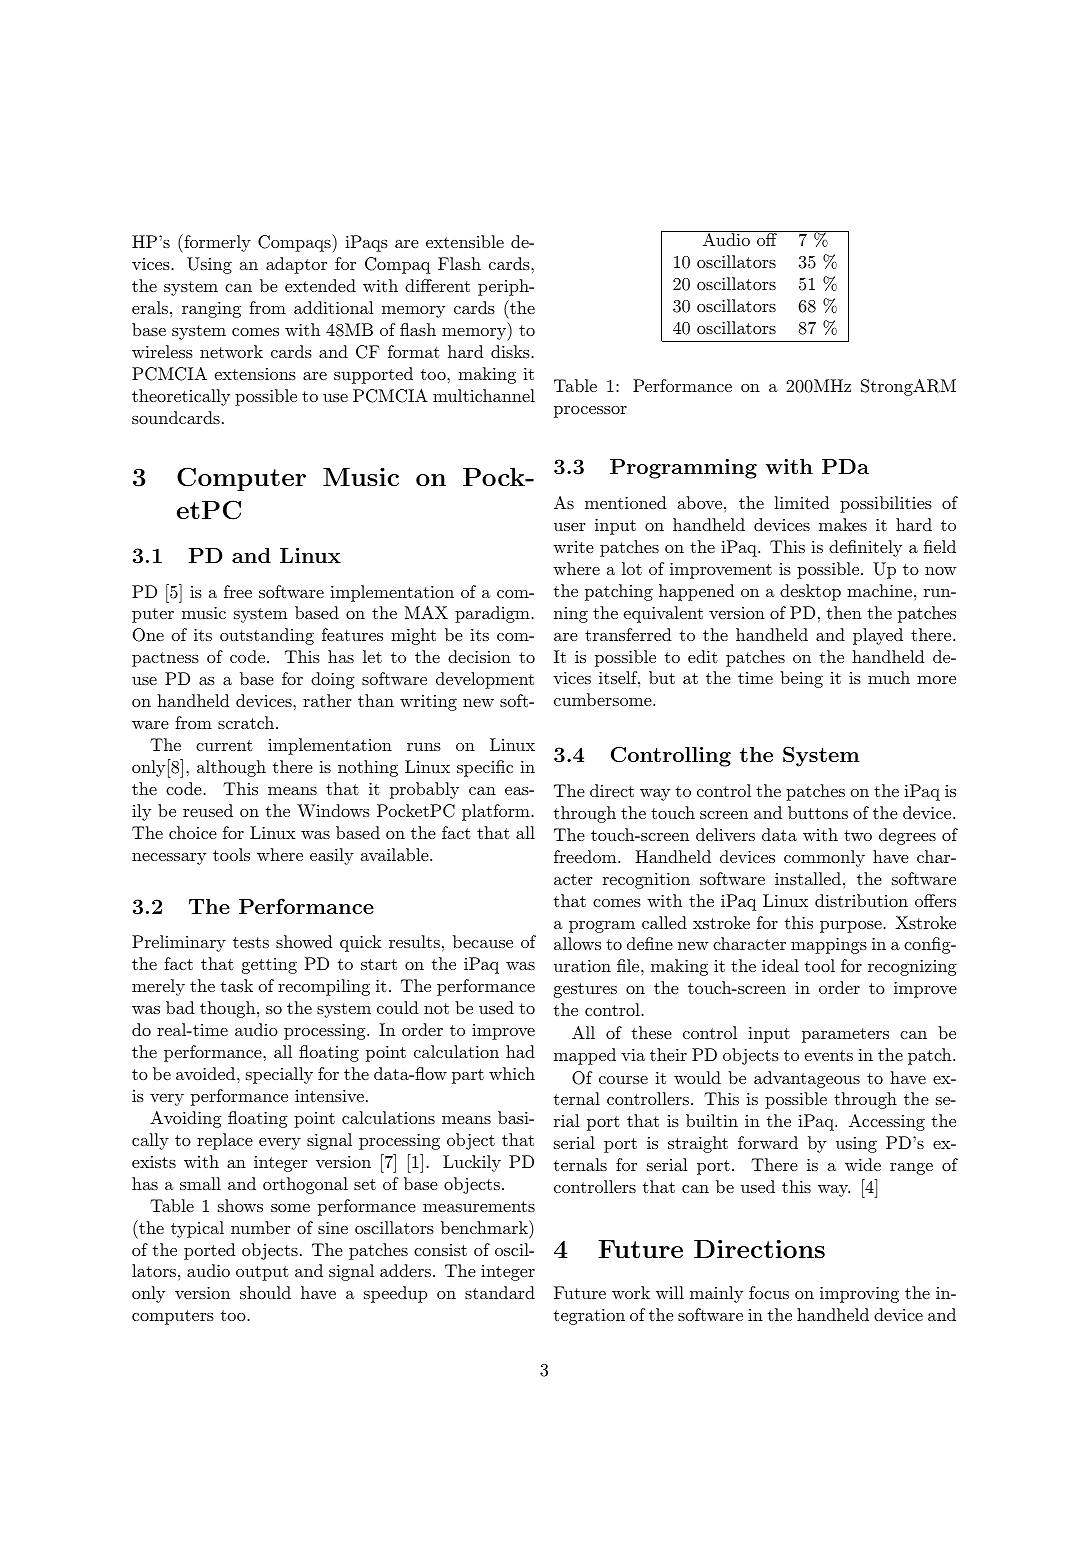 The width and height of the screenshot is (1090, 1542). What do you see at coordinates (859, 1295) in the screenshot?
I see `improving` at bounding box center [859, 1295].
